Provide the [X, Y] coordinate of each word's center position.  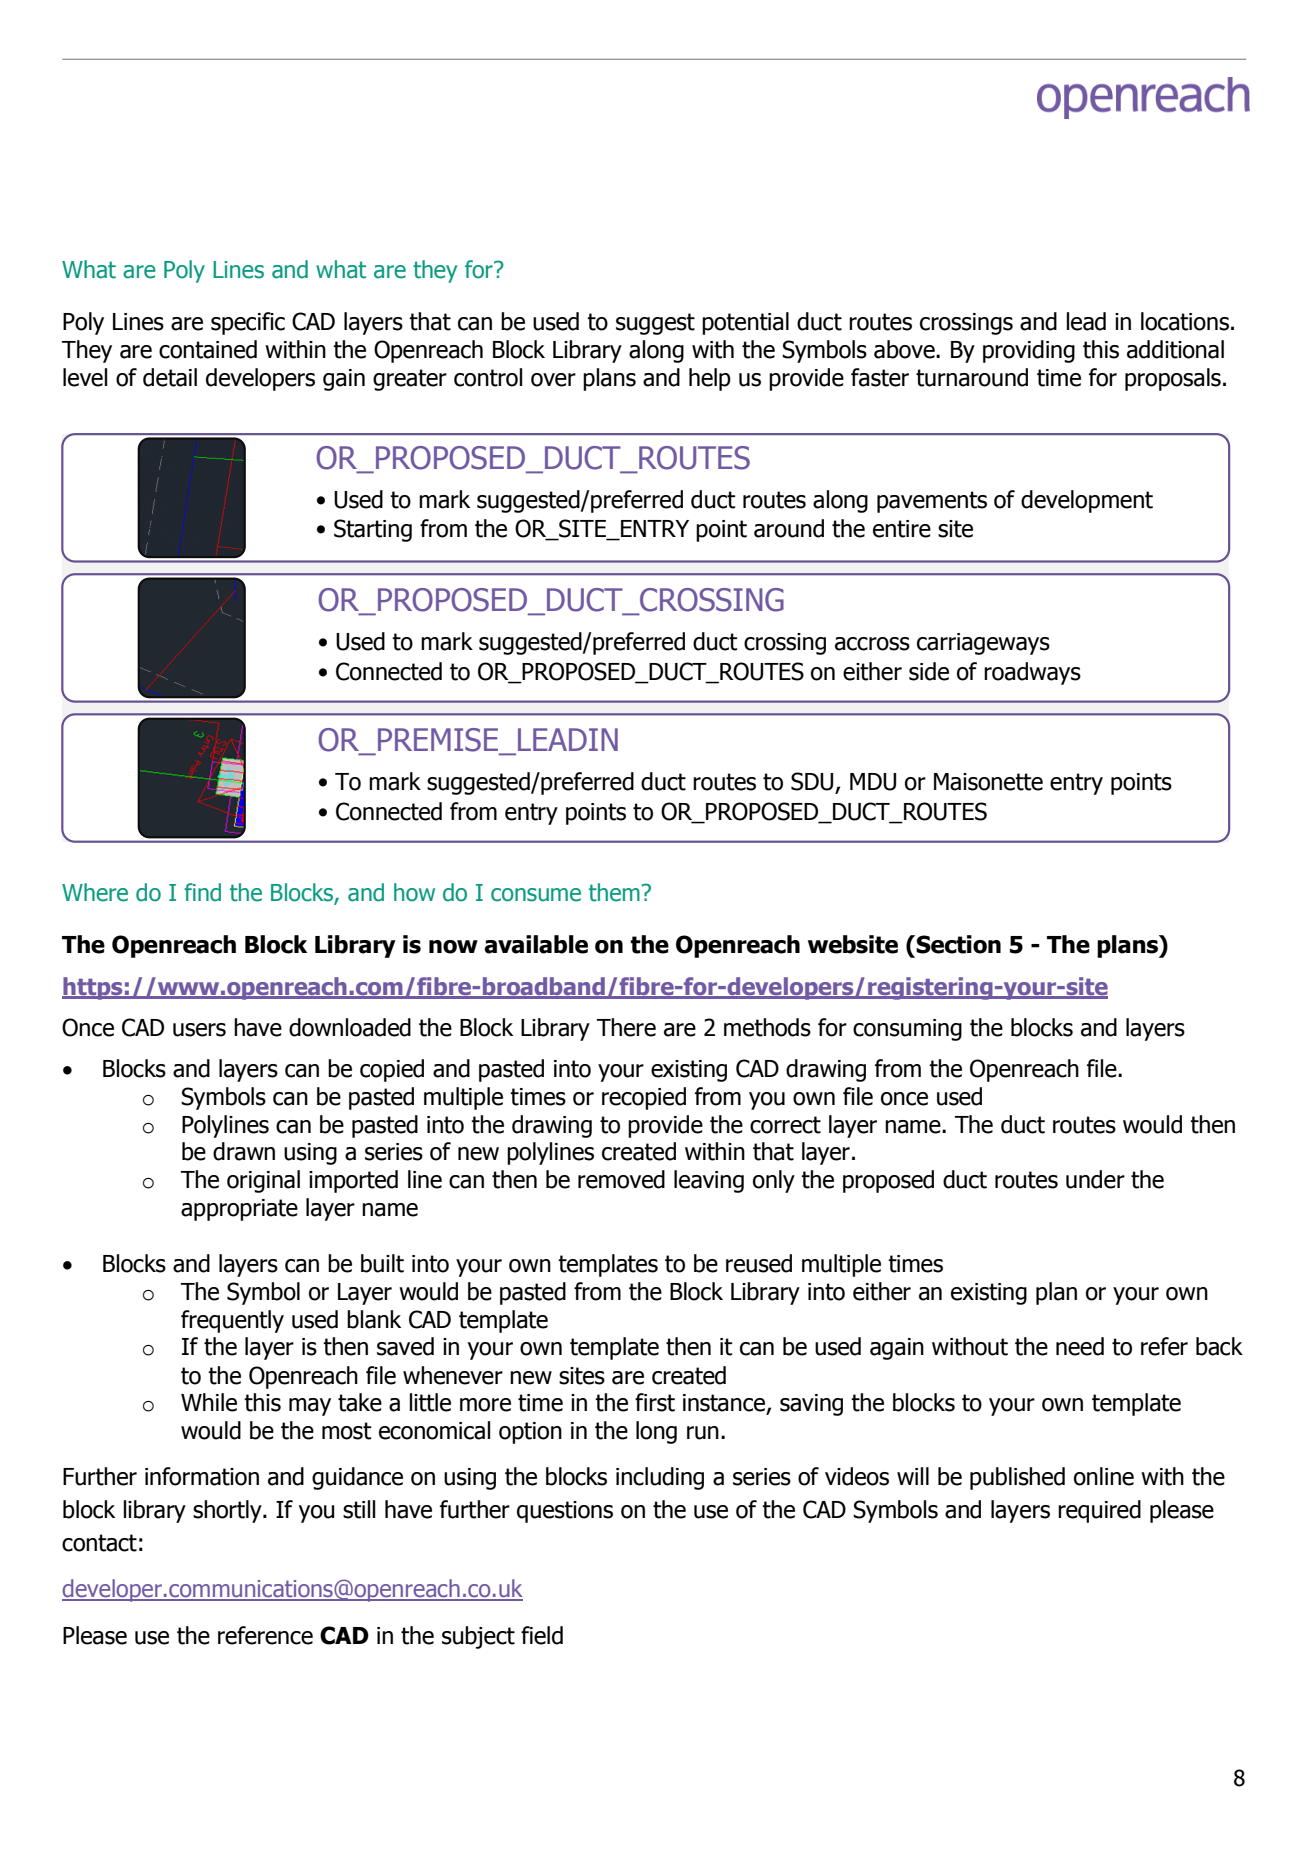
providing [1029, 351]
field [542, 1635]
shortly [228, 1511]
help [710, 379]
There [626, 1027]
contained [208, 349]
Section [957, 944]
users [199, 1030]
